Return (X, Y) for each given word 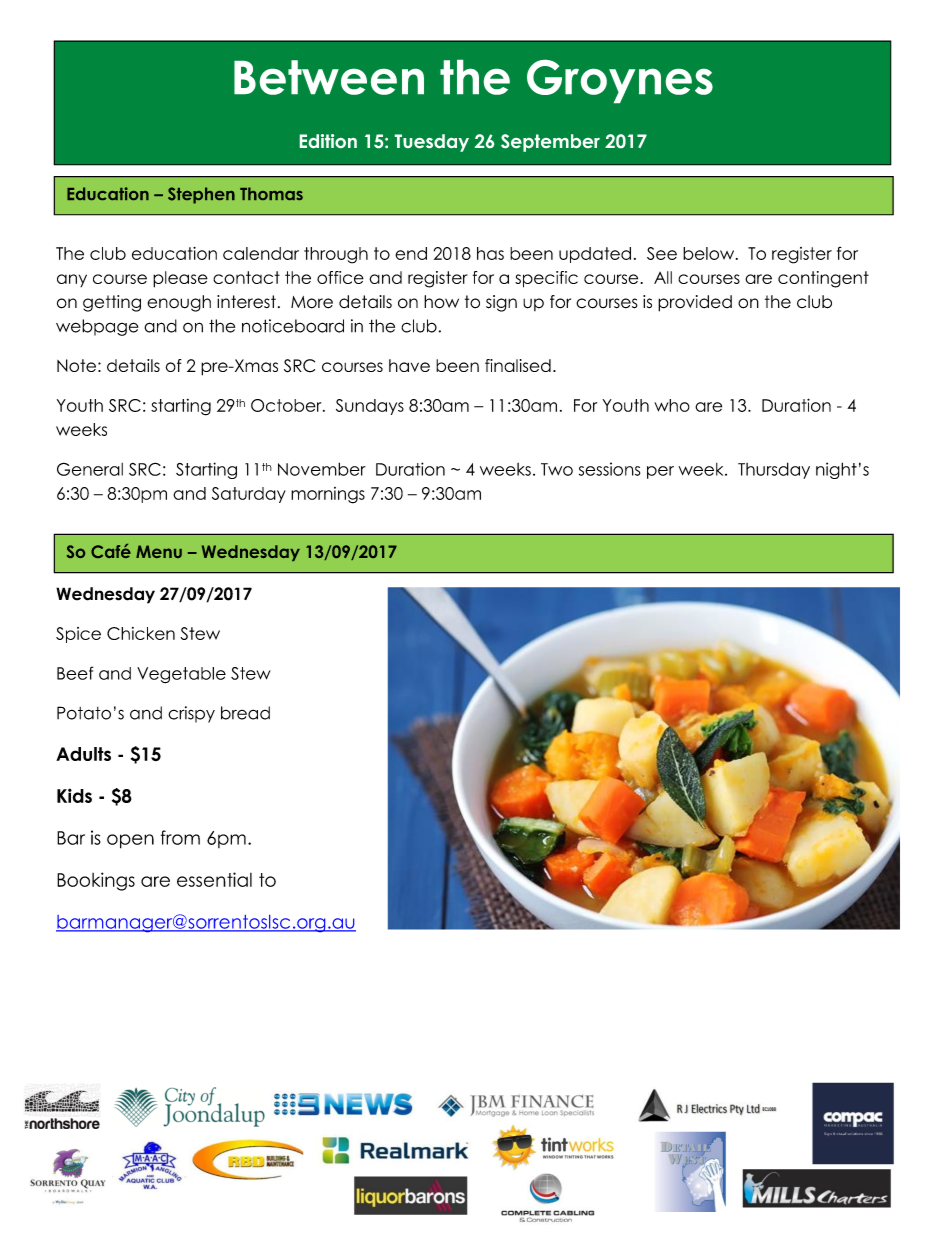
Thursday (774, 470)
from (180, 837)
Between (329, 77)
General (90, 469)
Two (557, 469)
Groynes (620, 81)
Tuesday (432, 143)
